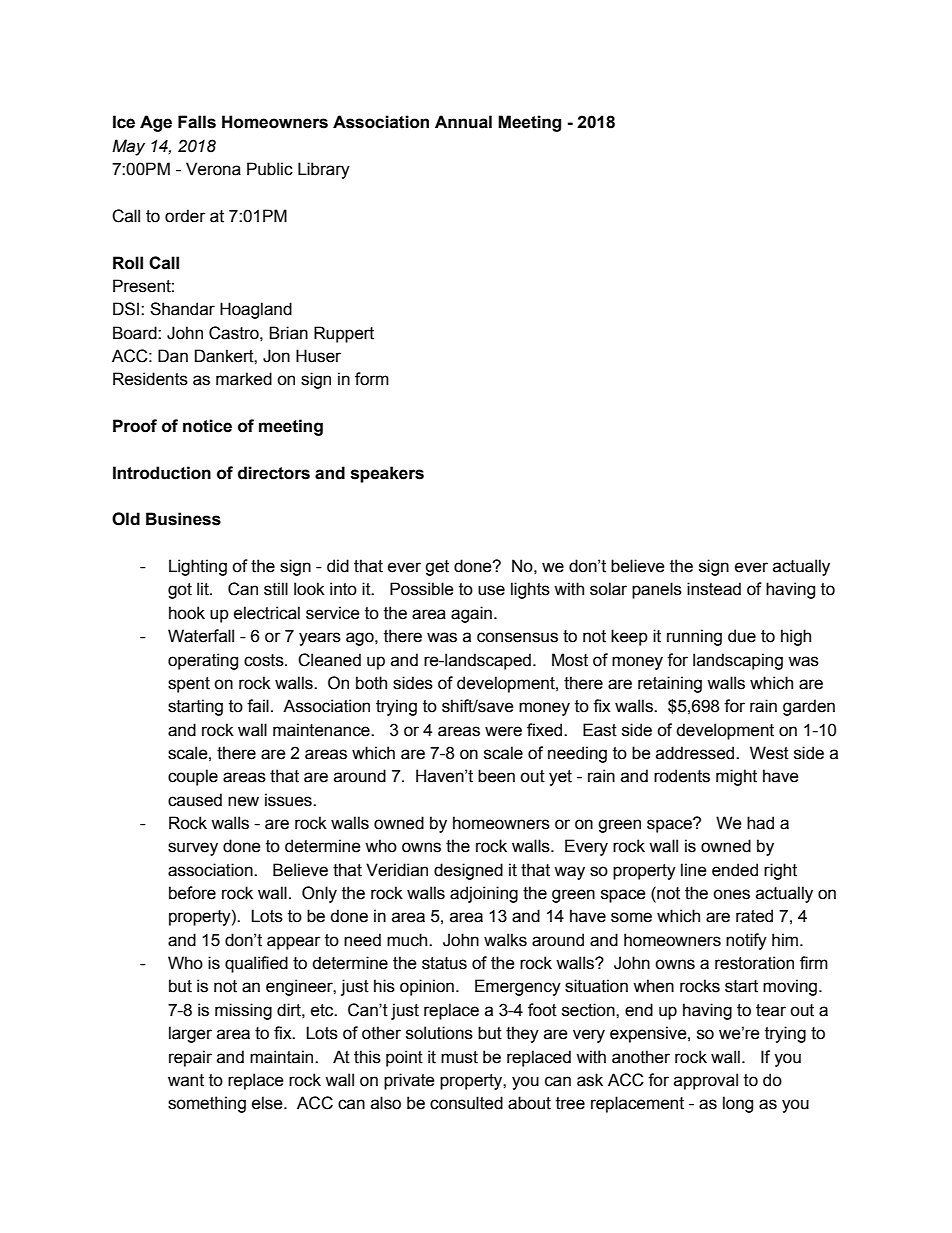 The width and height of the screenshot is (952, 1233). Describe the element at coordinates (187, 613) in the screenshot. I see `hook` at that location.
